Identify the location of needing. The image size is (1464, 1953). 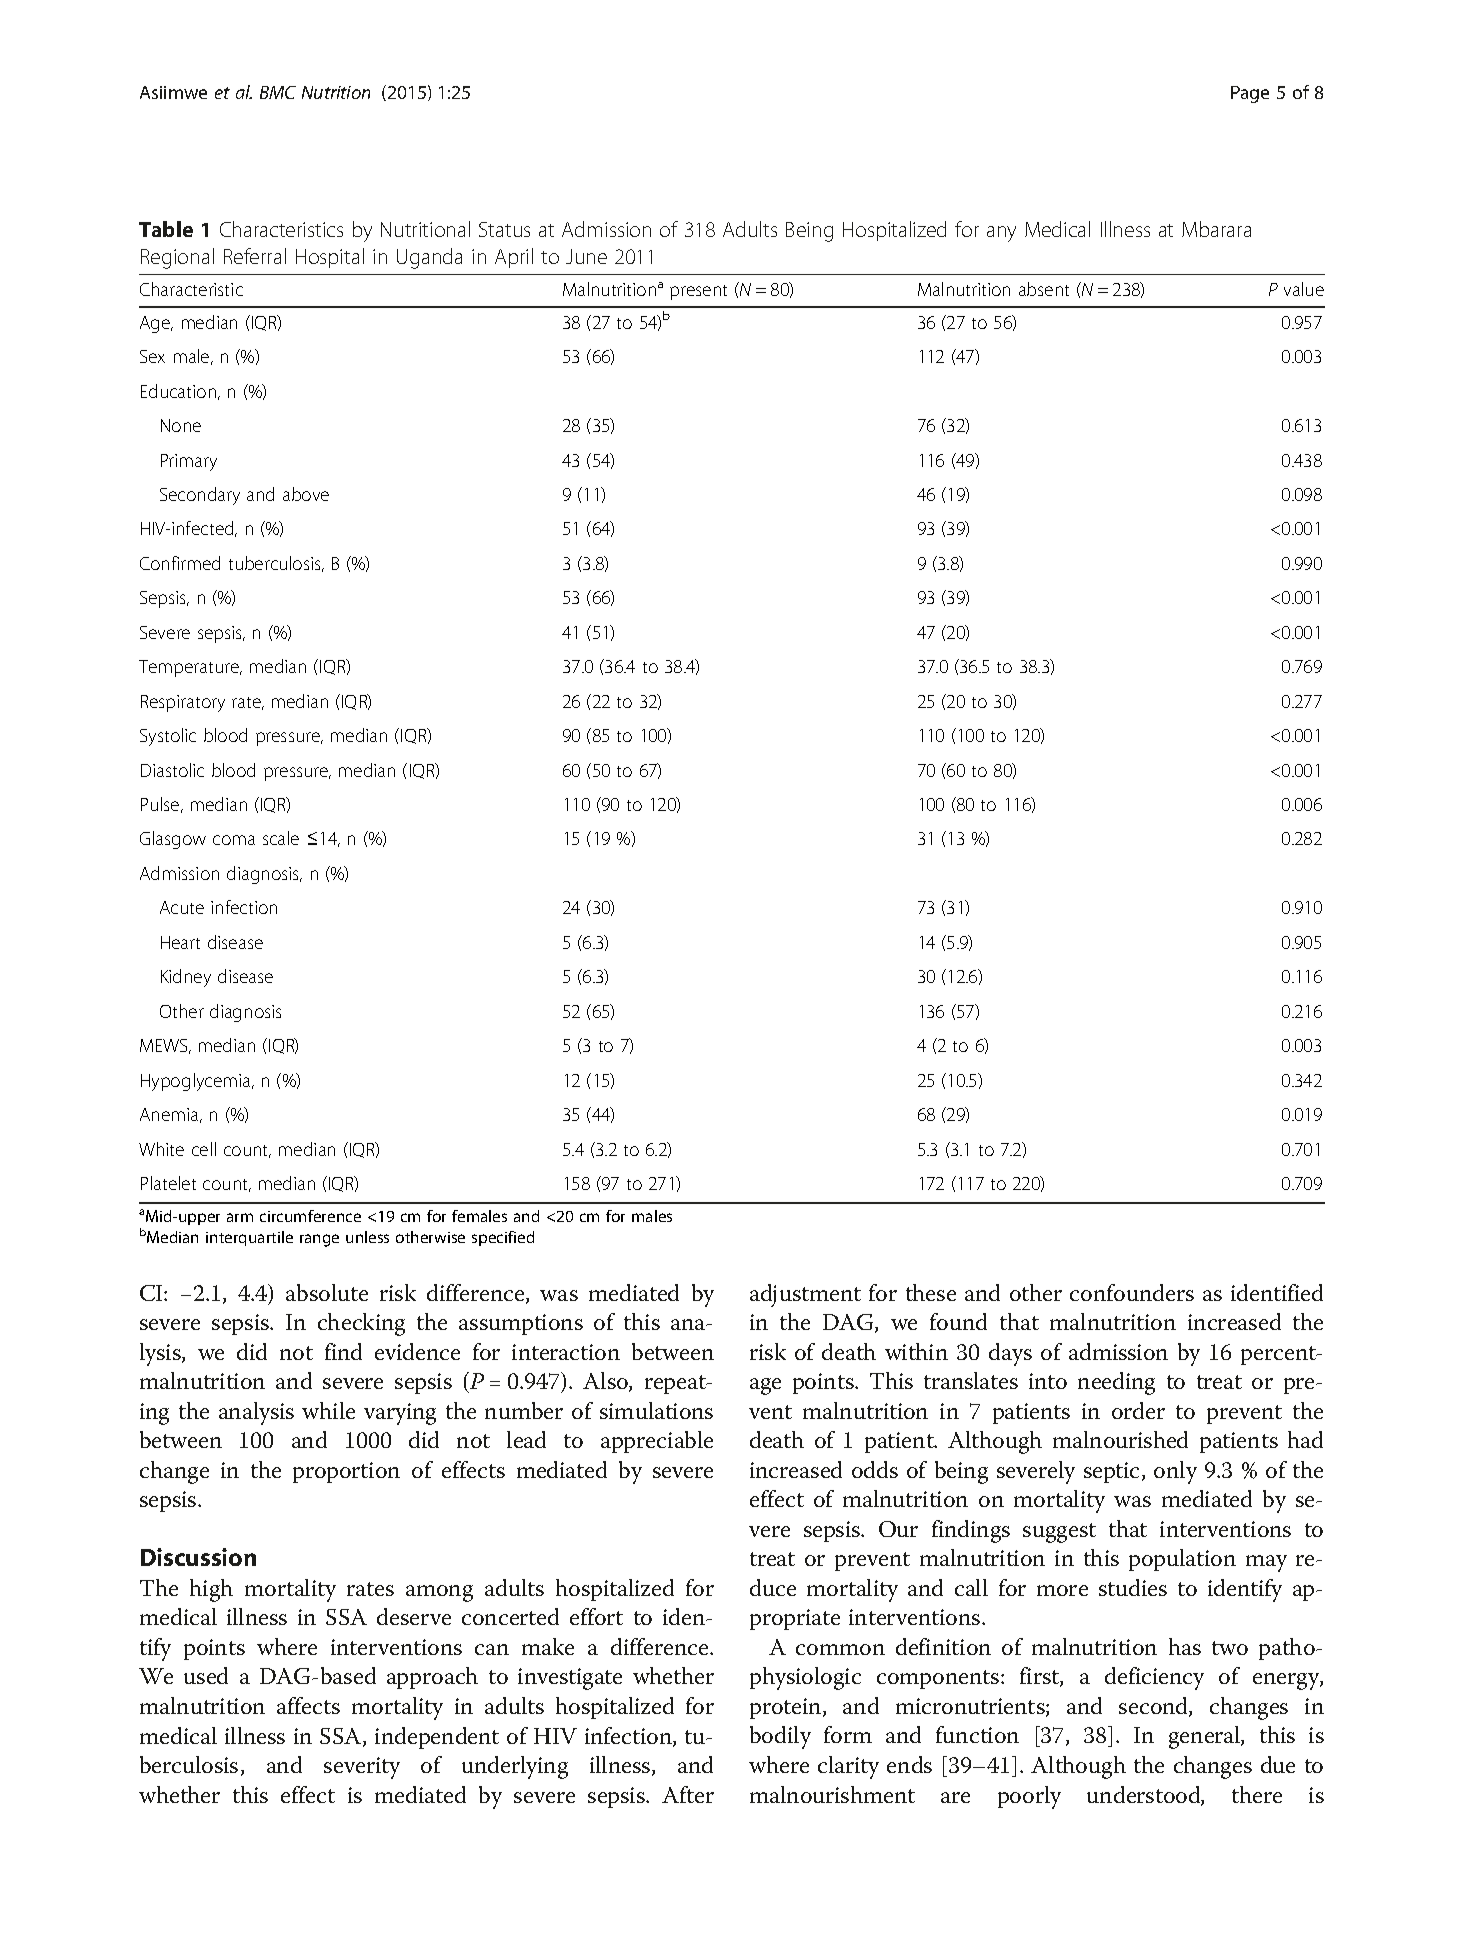
(1116, 1383).
